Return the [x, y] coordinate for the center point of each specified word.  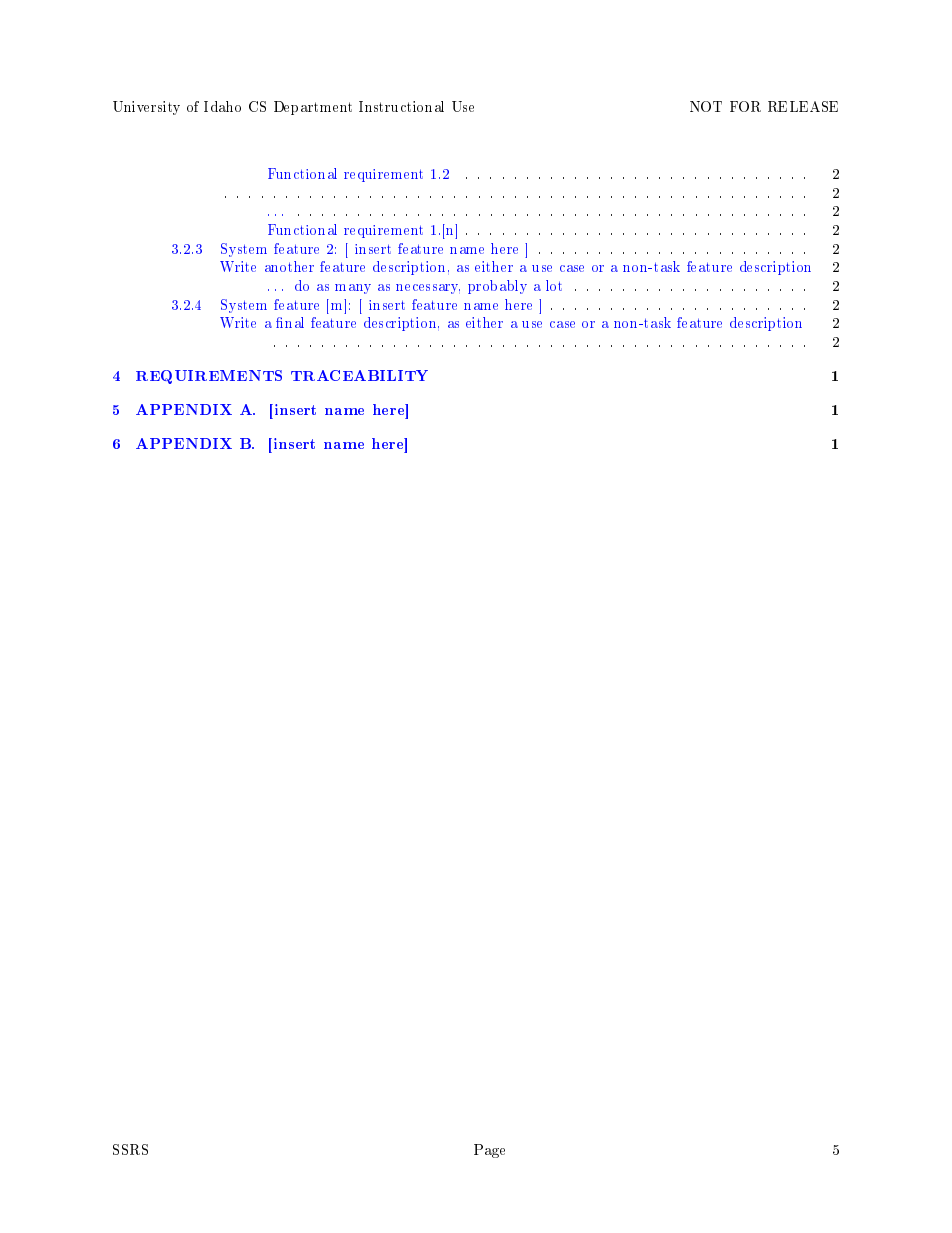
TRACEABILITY [359, 375]
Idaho [222, 106]
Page [489, 1151]
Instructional [401, 106]
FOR [745, 106]
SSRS [130, 1149]
